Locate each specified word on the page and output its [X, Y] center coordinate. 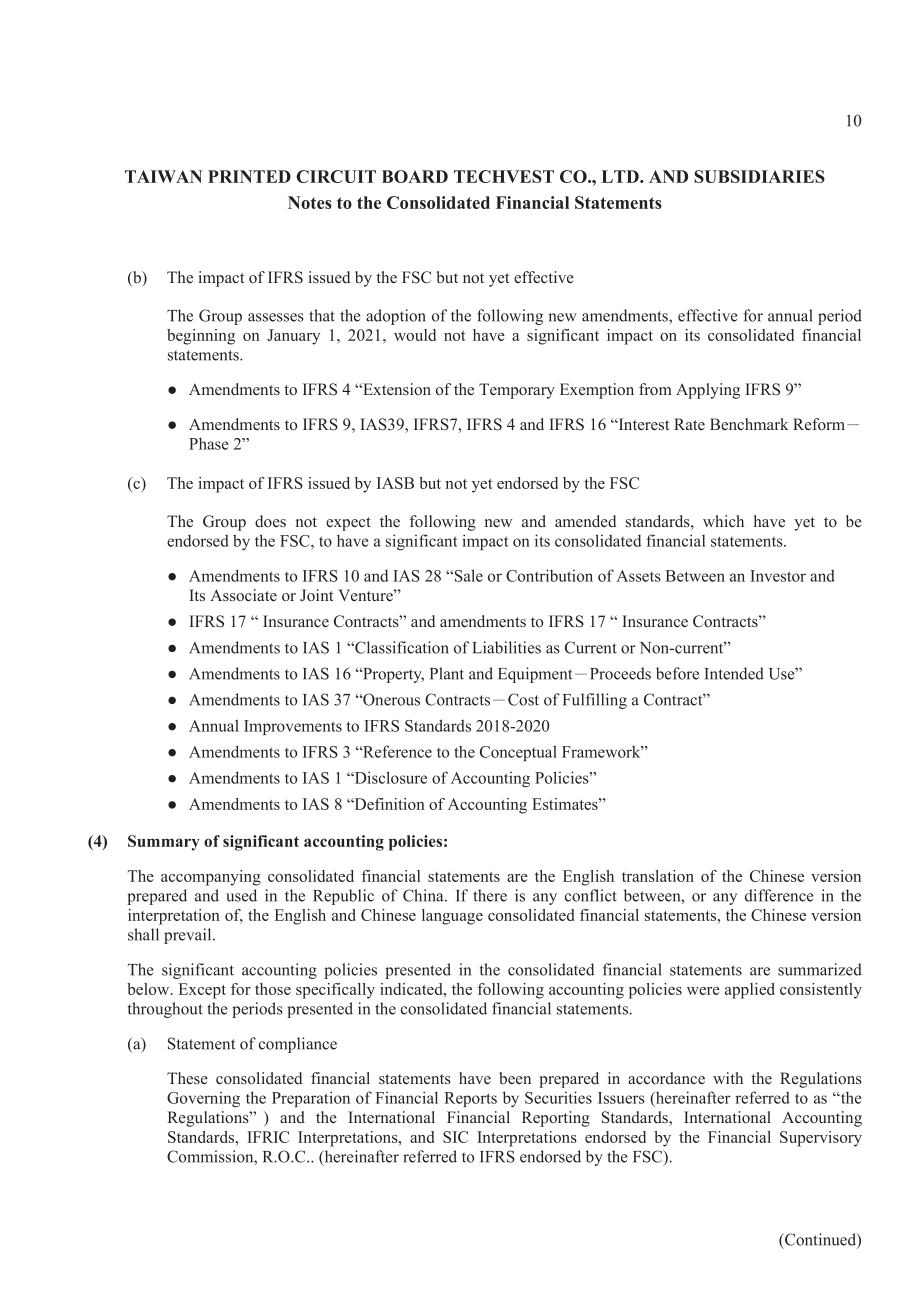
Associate [243, 595]
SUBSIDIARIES [759, 176]
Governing [203, 1099]
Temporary [517, 391]
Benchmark [749, 424]
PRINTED [249, 176]
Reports [470, 1099]
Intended [734, 673]
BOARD [415, 176]
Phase [209, 443]
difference [779, 895]
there [490, 895]
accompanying [211, 878]
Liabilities [506, 647]
